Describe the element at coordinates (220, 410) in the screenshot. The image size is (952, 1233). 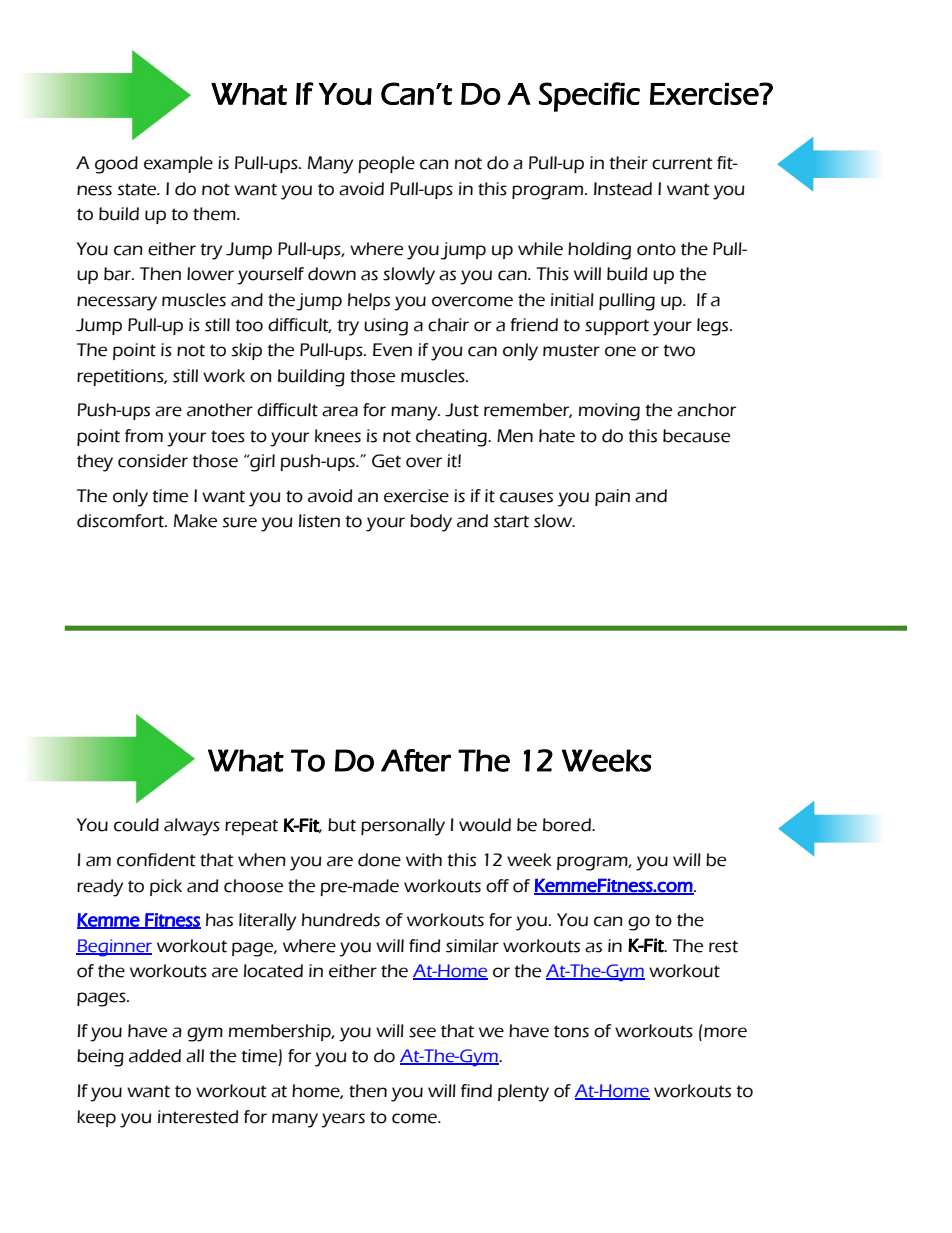
I see `another` at that location.
